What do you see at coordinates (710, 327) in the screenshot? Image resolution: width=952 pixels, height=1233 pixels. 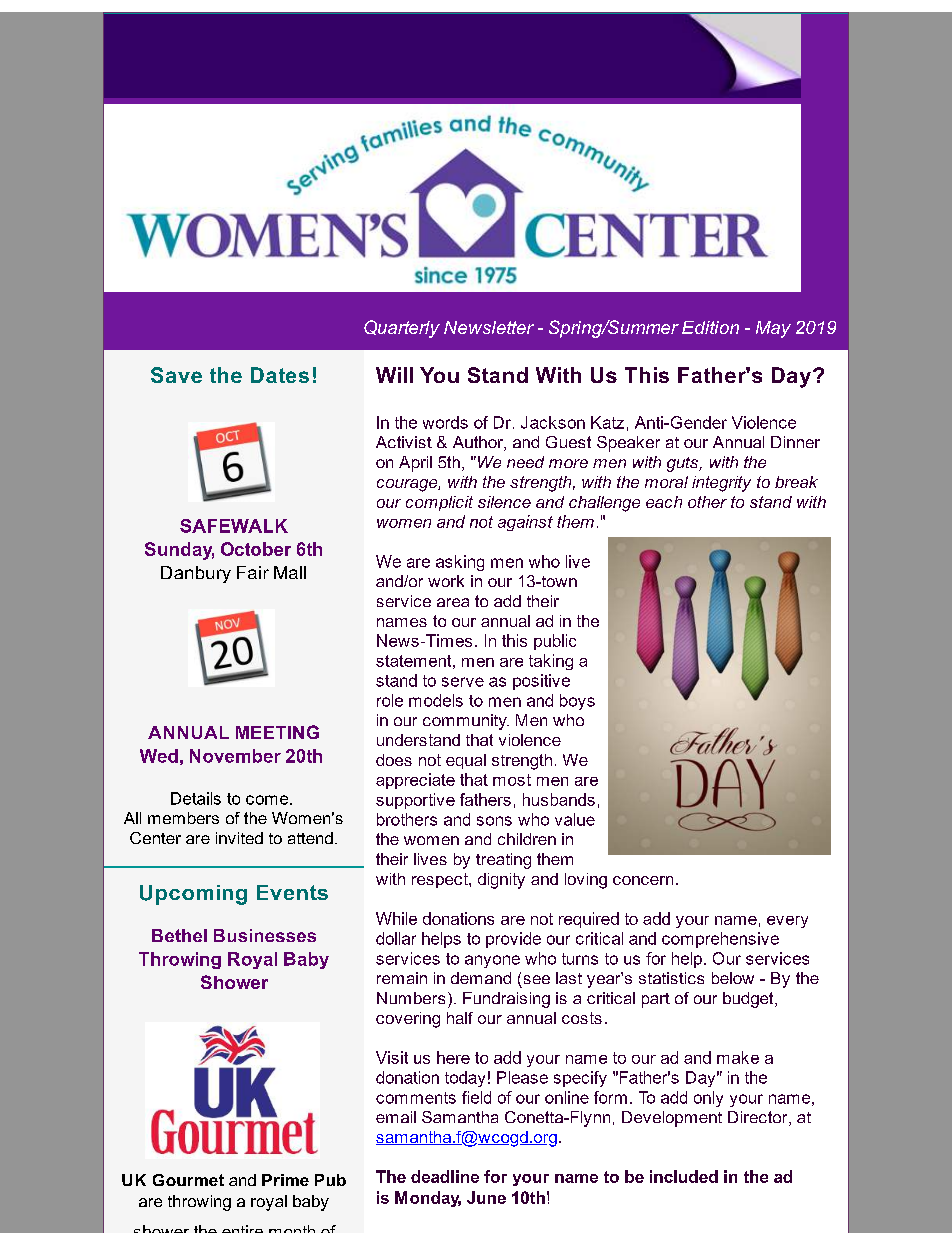 I see `Edition` at bounding box center [710, 327].
